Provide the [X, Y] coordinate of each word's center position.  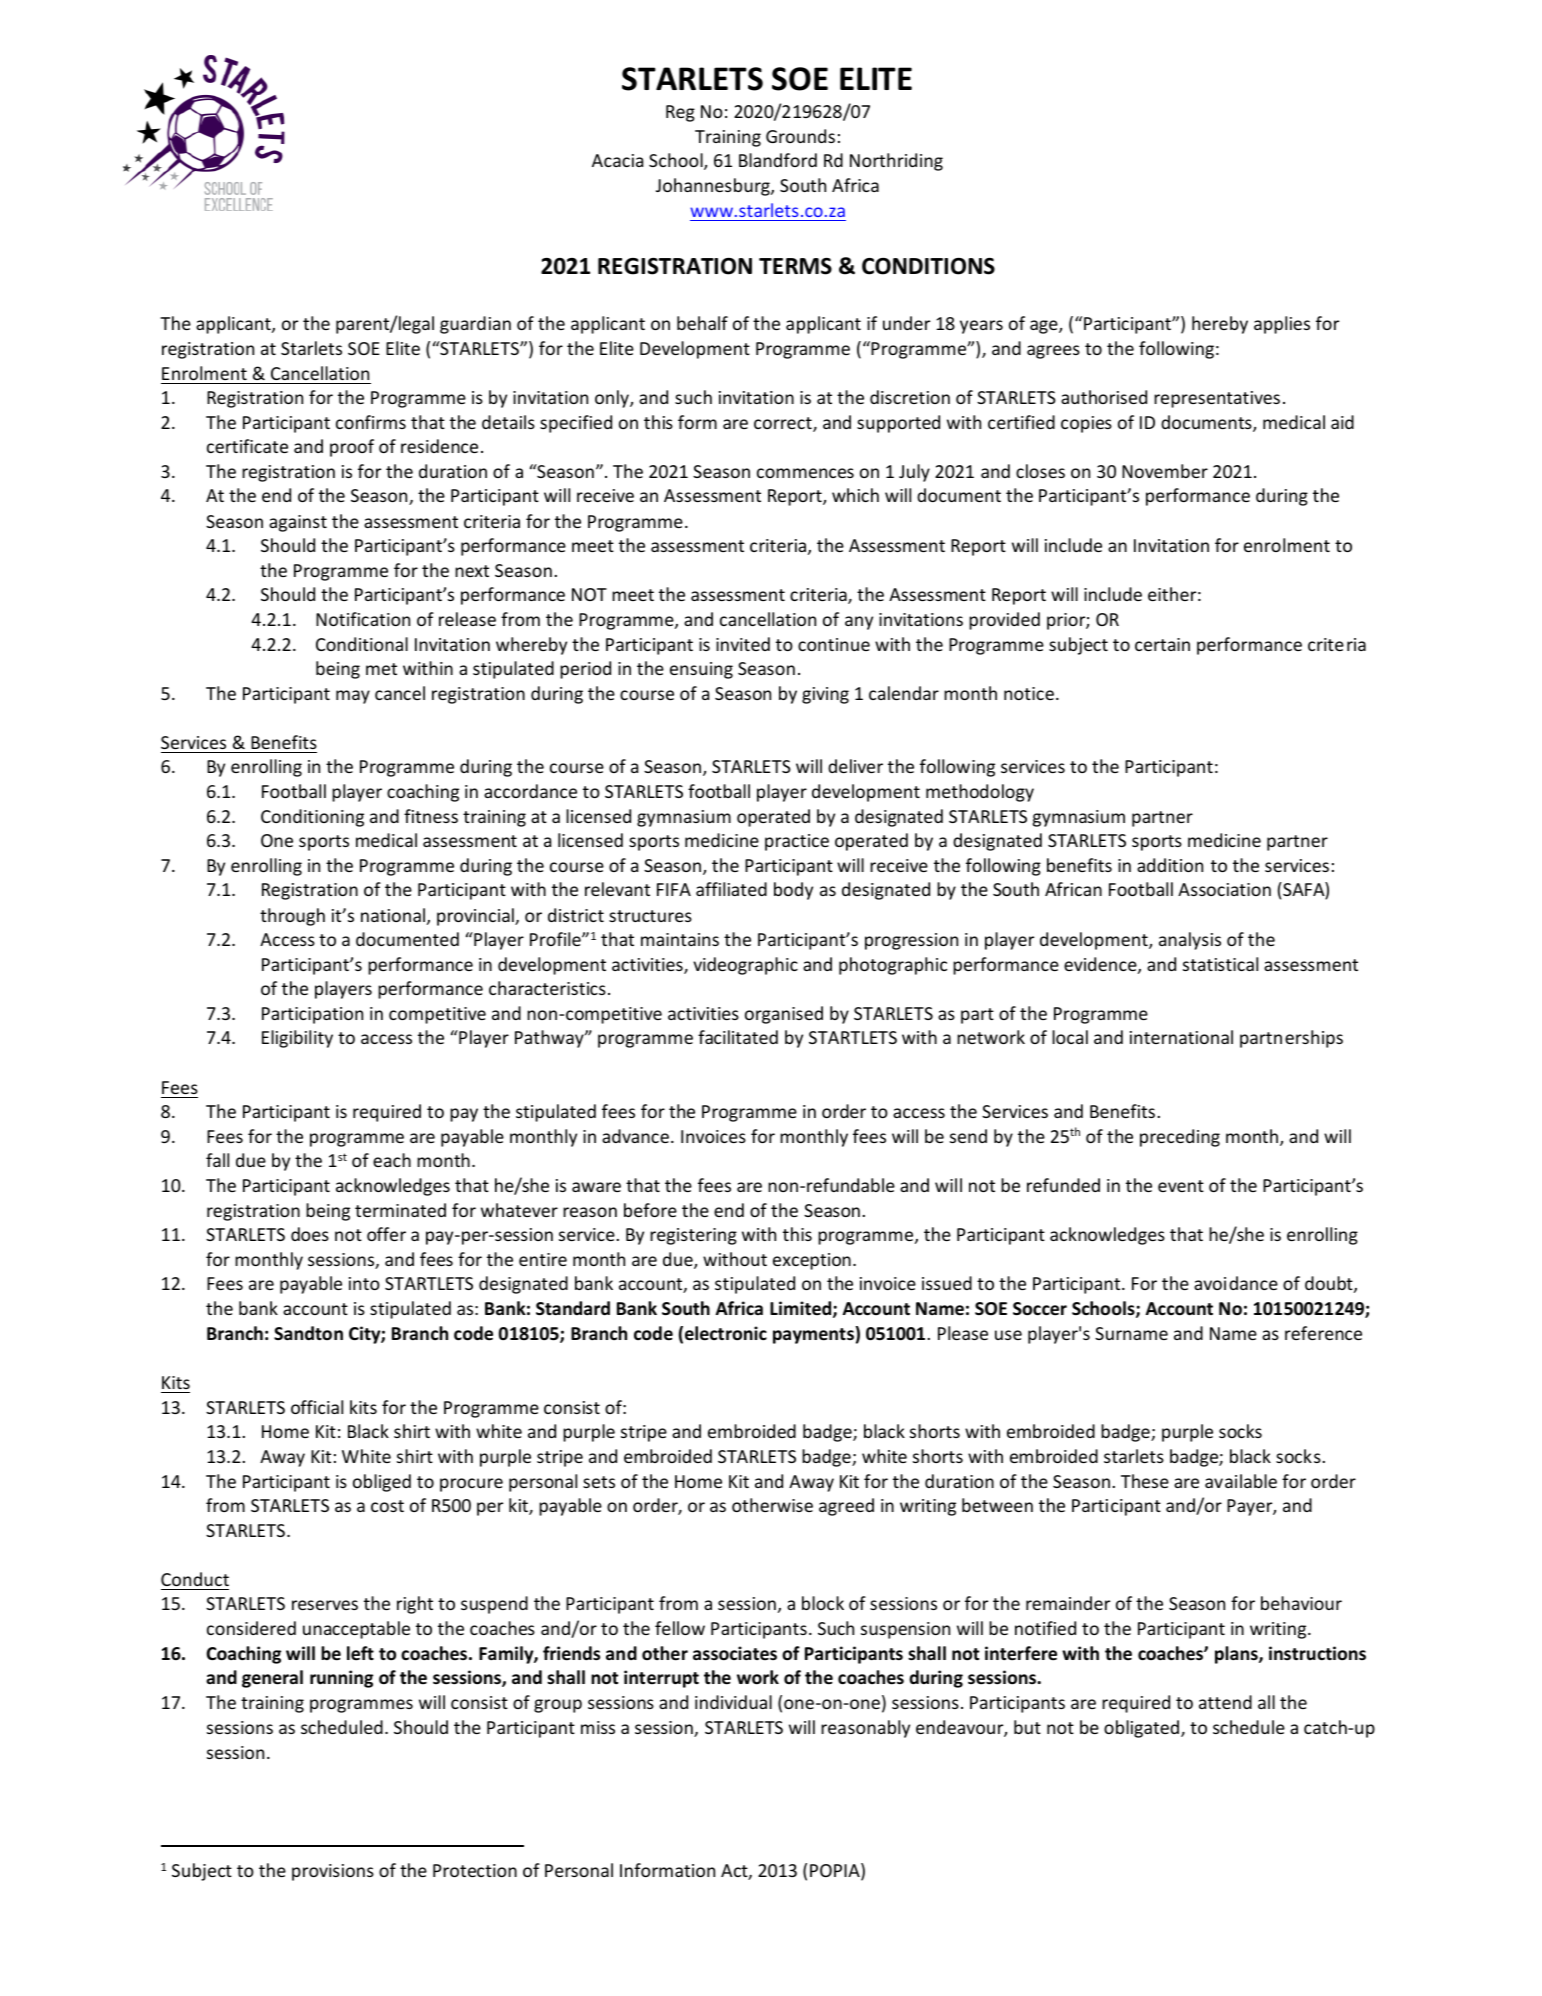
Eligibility [297, 1039]
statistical [1220, 964]
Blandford [778, 160]
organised [784, 1015]
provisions [333, 1872]
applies [1282, 325]
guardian [475, 325]
